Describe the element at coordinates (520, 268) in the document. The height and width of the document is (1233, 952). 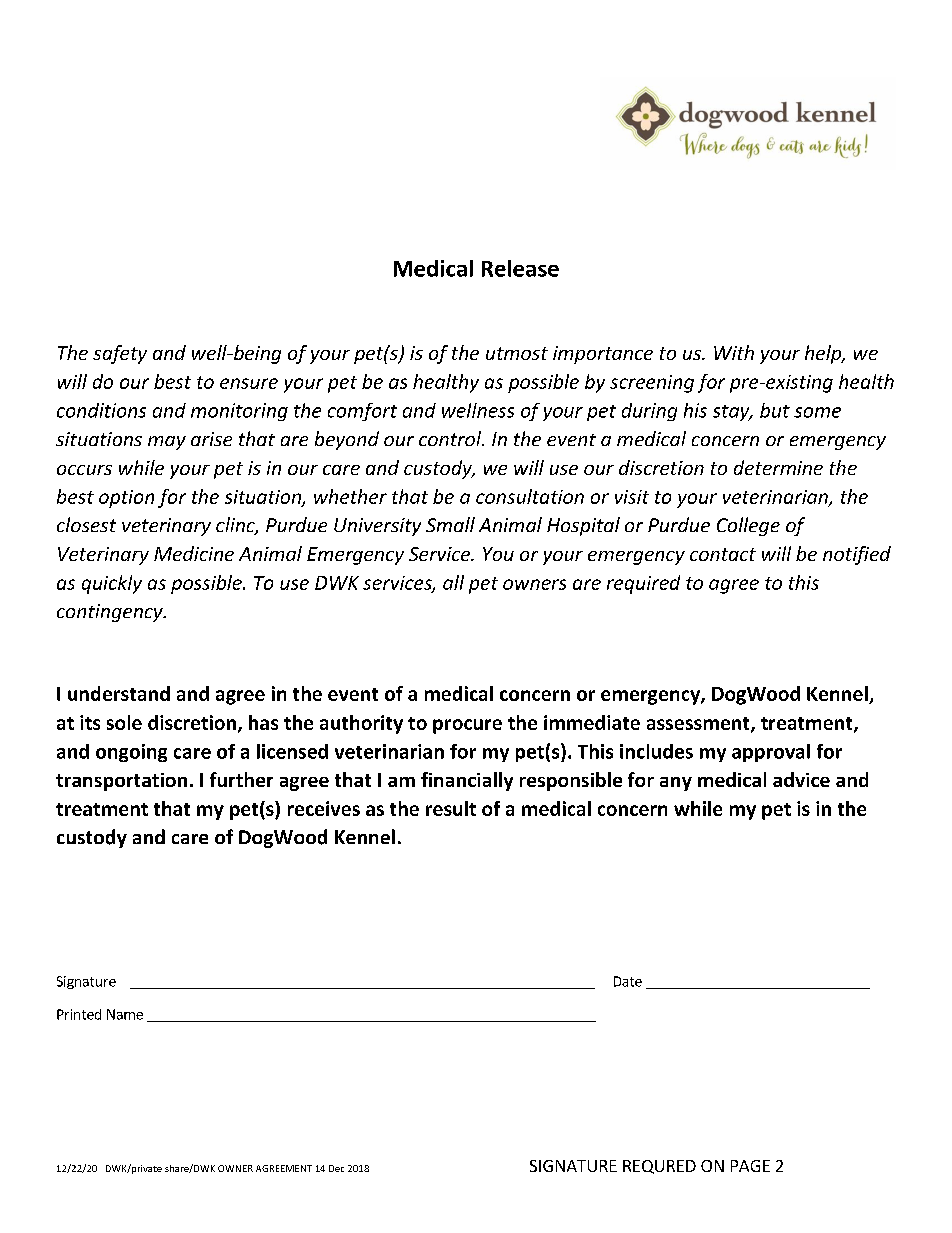
I see `Release` at that location.
